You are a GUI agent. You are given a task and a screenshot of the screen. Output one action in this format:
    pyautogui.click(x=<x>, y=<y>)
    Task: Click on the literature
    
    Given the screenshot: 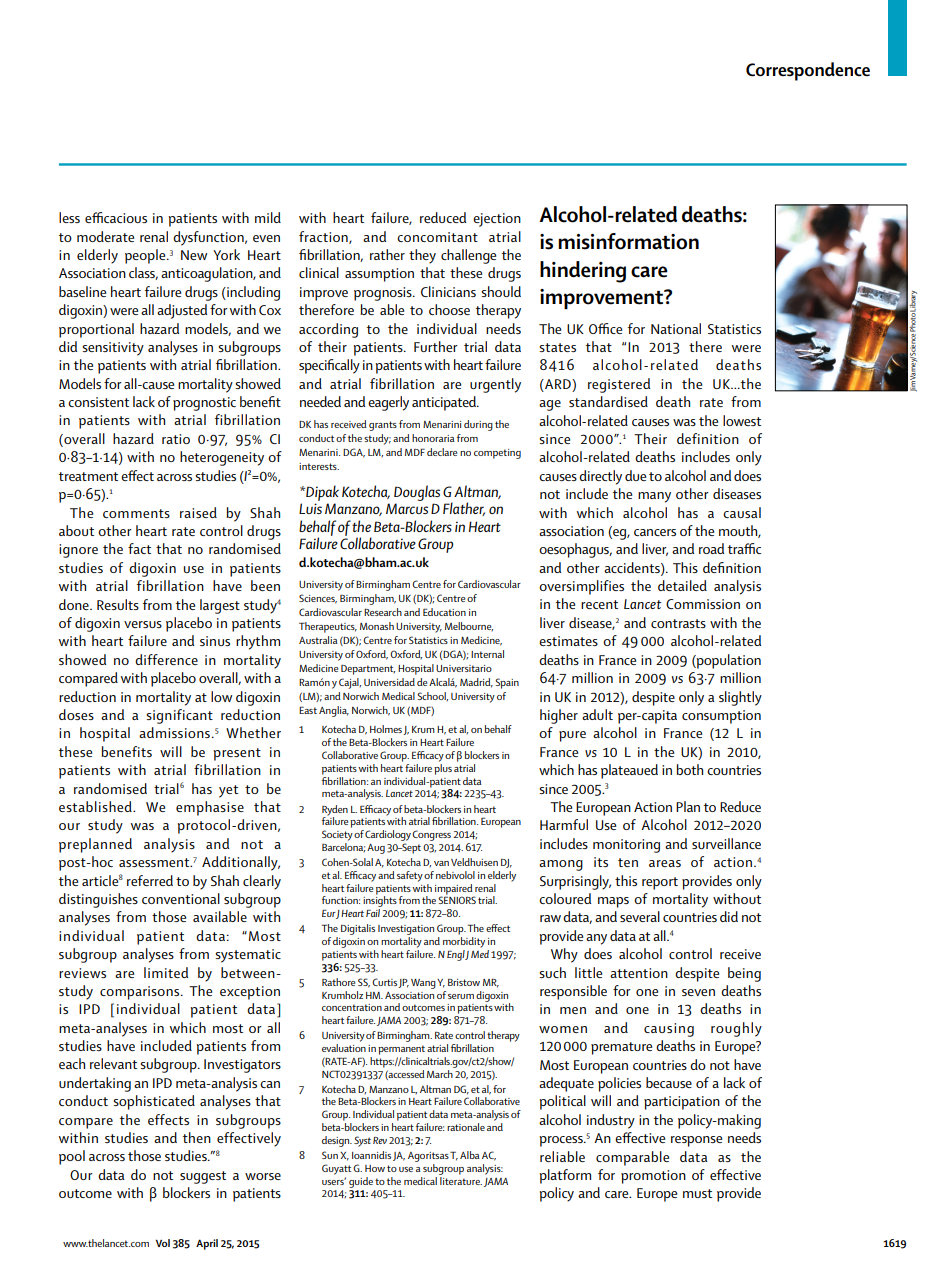 What is the action you would take?
    pyautogui.click(x=460, y=1179)
